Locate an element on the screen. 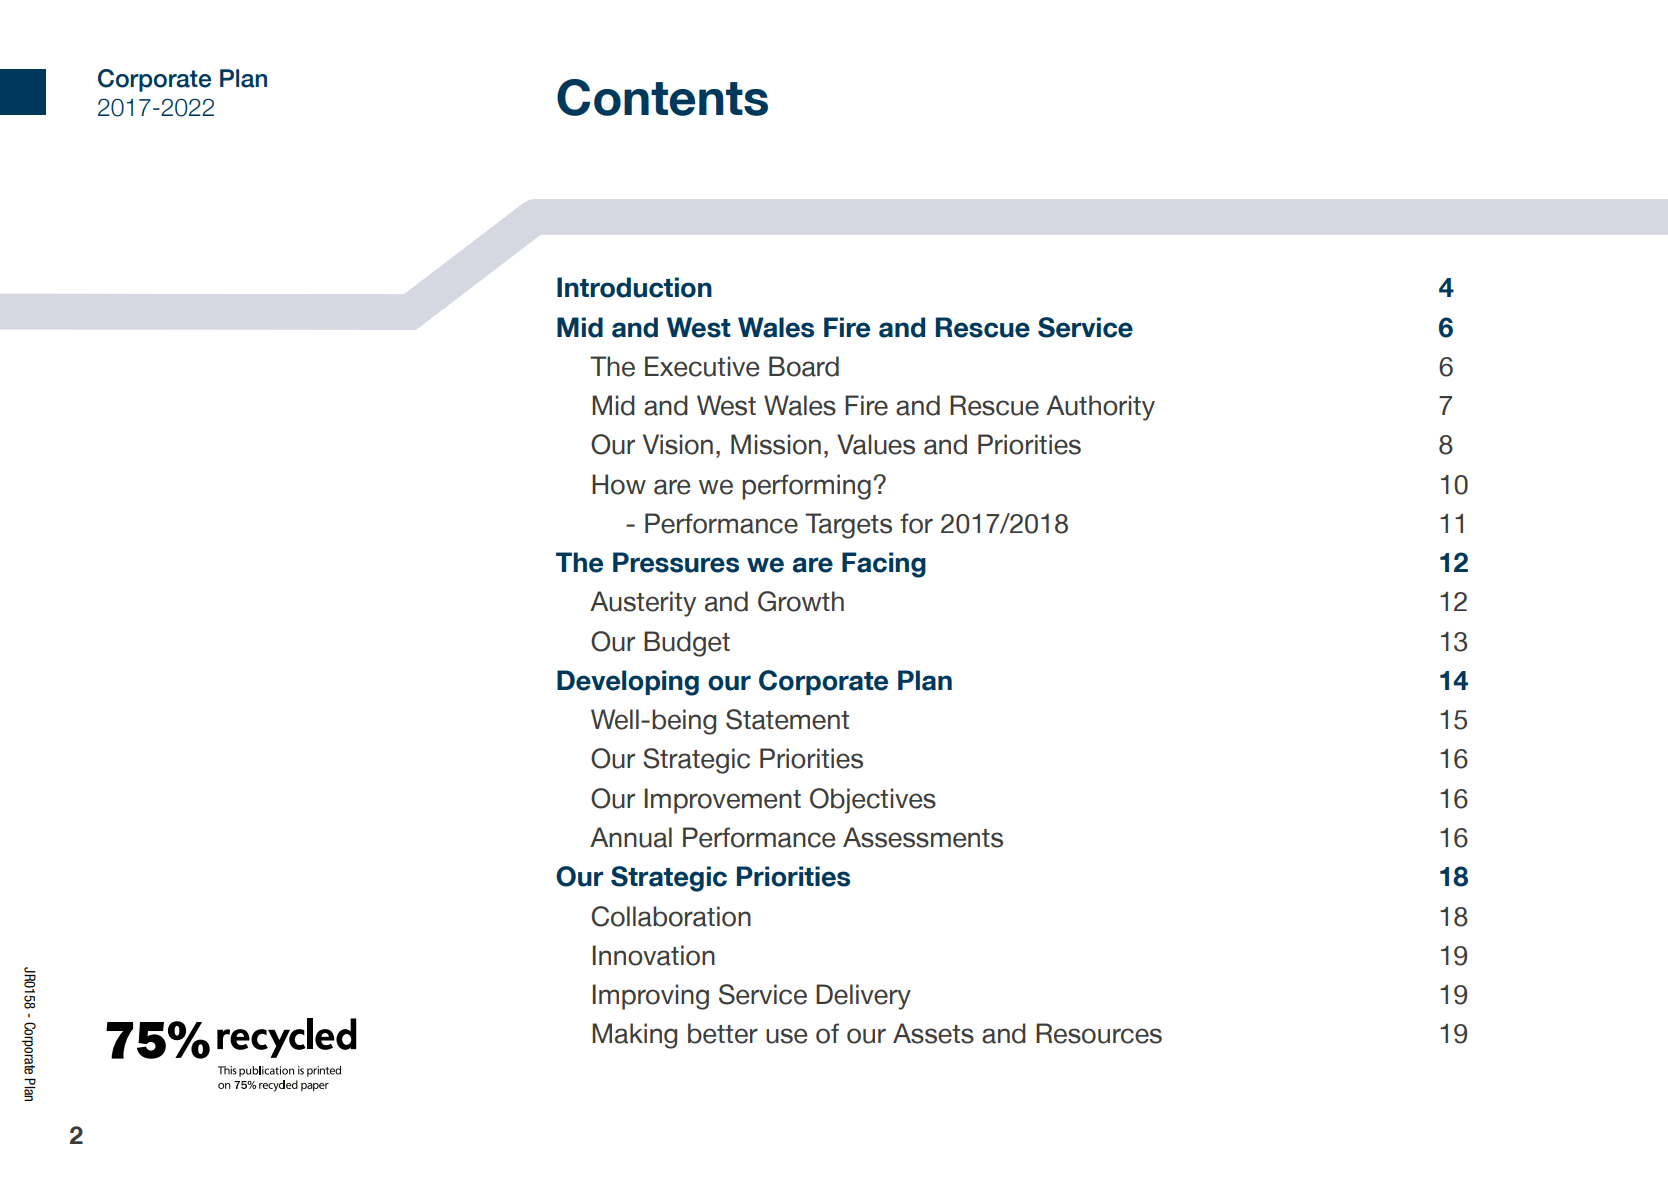 The height and width of the screenshot is (1182, 1668). Executive is located at coordinates (702, 366).
